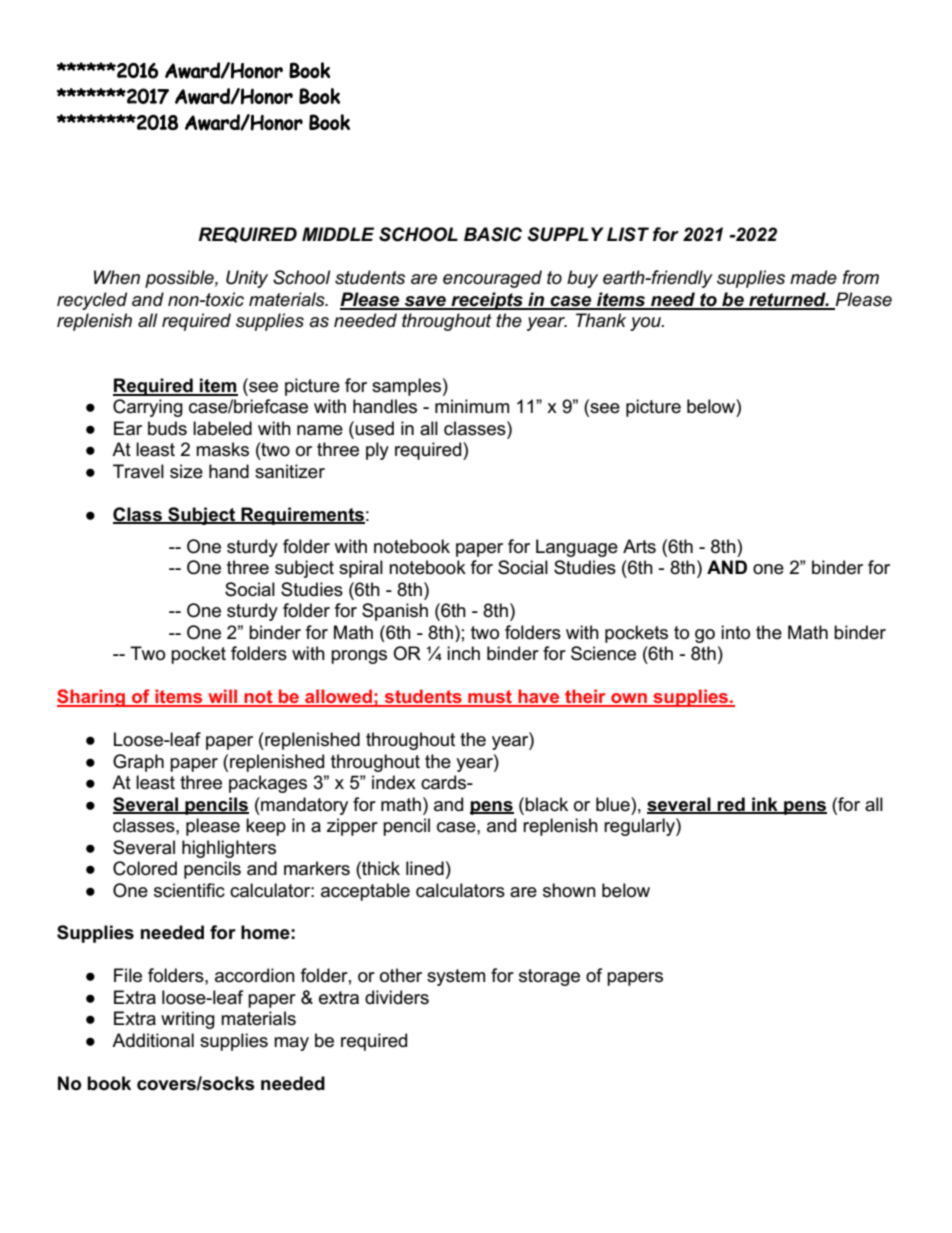 Image resolution: width=952 pixels, height=1233 pixels. What do you see at coordinates (813, 277) in the image?
I see `made` at bounding box center [813, 277].
